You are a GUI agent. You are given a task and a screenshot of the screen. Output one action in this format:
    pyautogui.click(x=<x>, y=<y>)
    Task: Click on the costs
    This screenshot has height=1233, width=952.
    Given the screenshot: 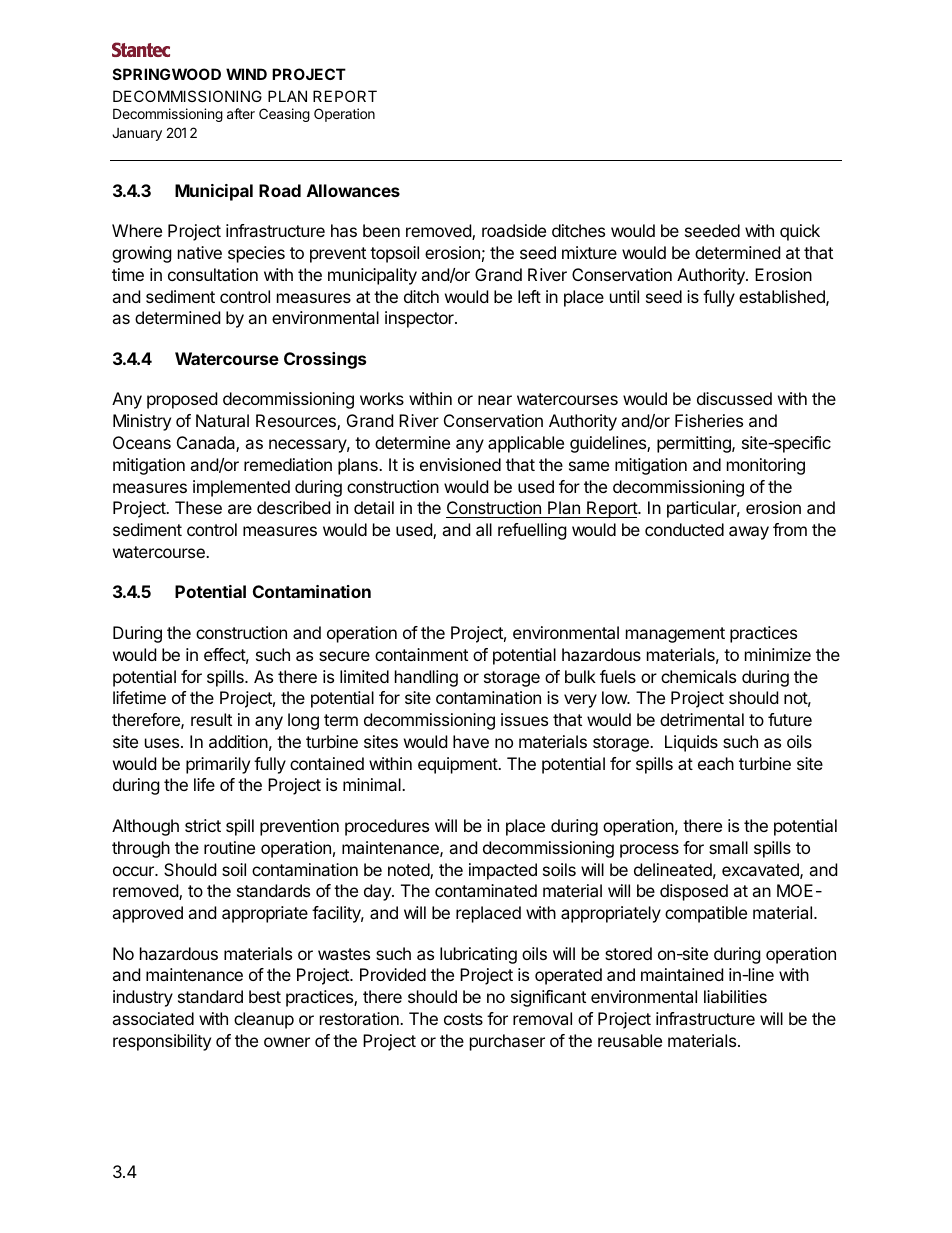 What is the action you would take?
    pyautogui.click(x=463, y=1019)
